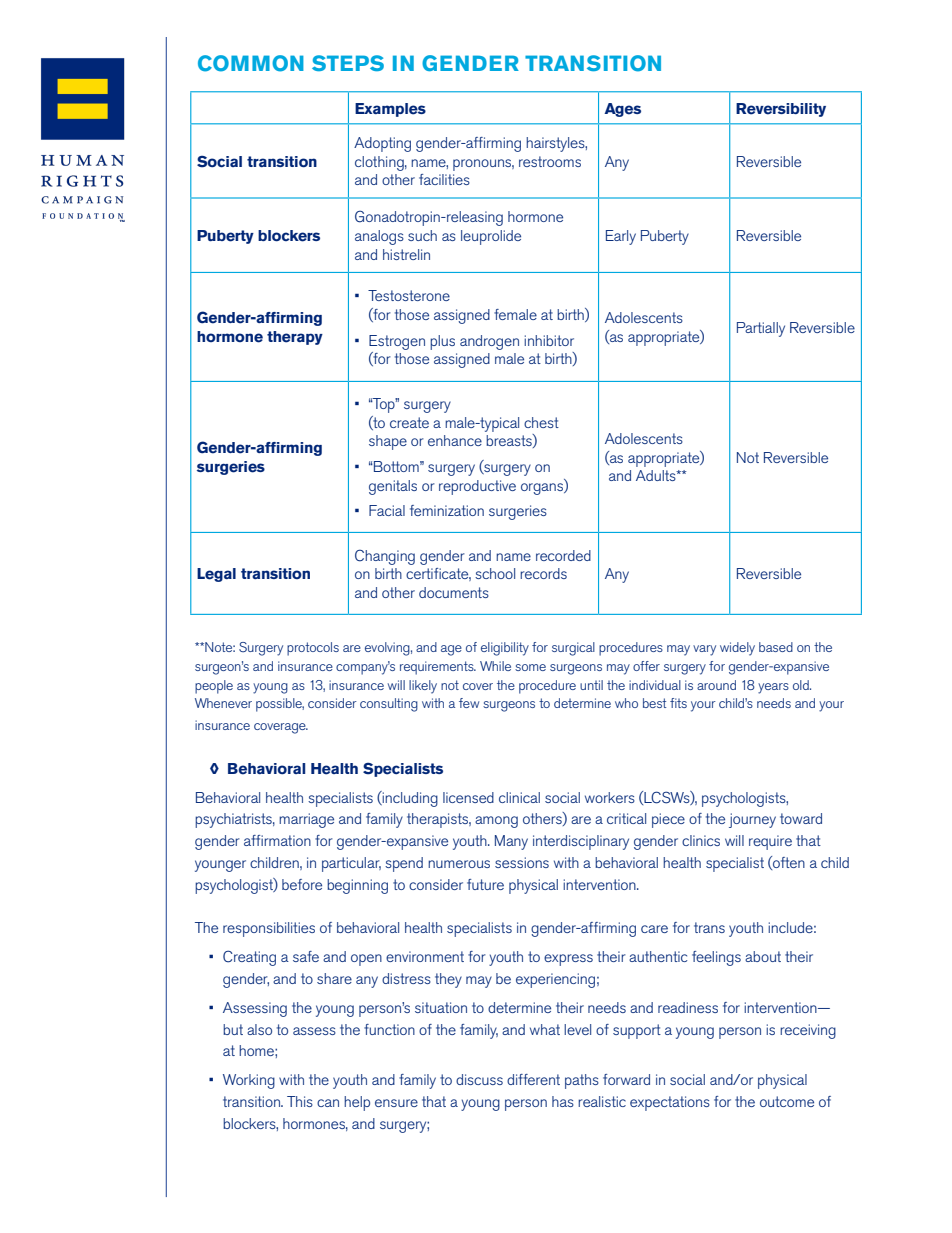  I want to click on Reversibility, so click(781, 110).
